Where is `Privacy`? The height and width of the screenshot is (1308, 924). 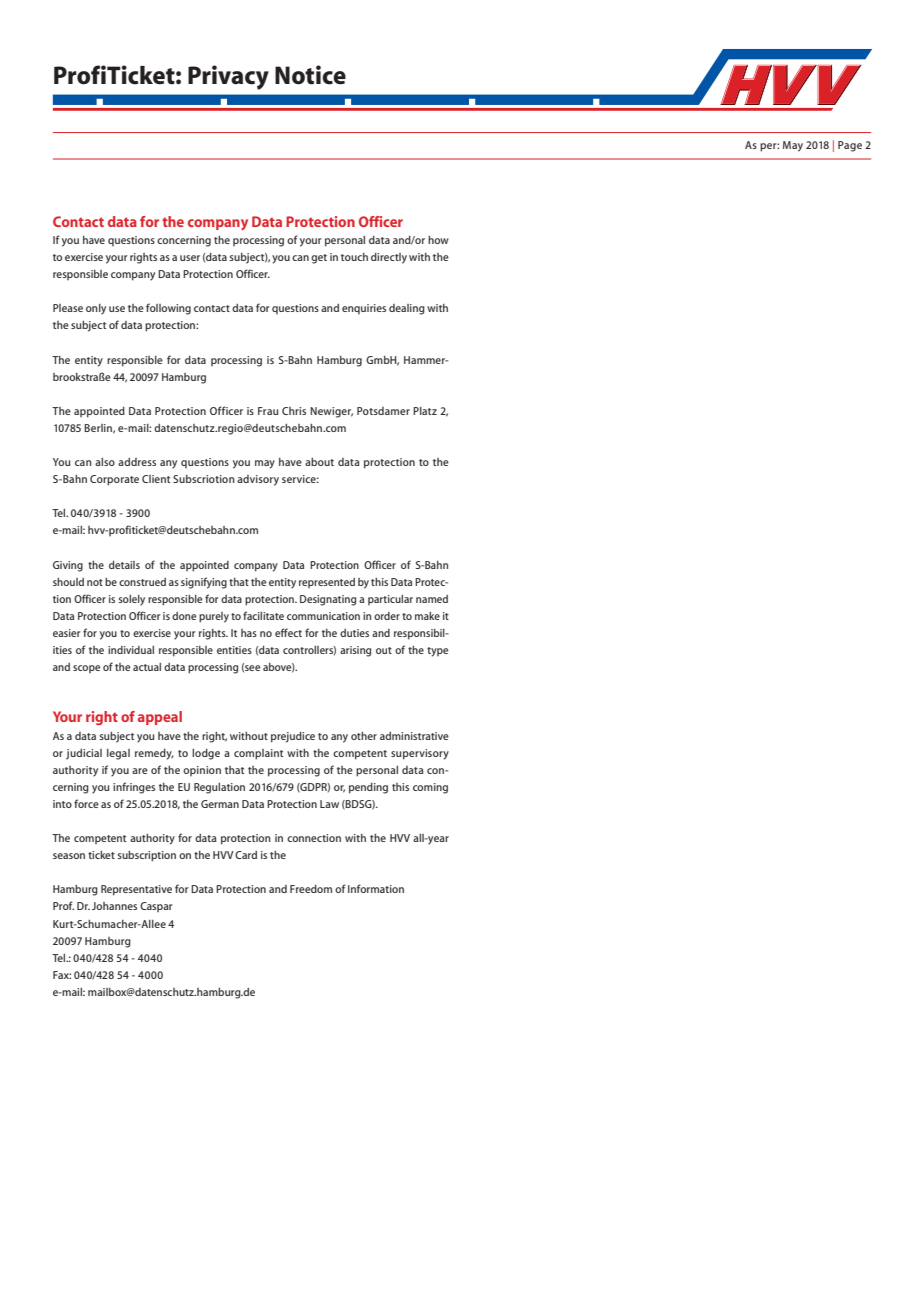
Privacy is located at coordinates (228, 77).
